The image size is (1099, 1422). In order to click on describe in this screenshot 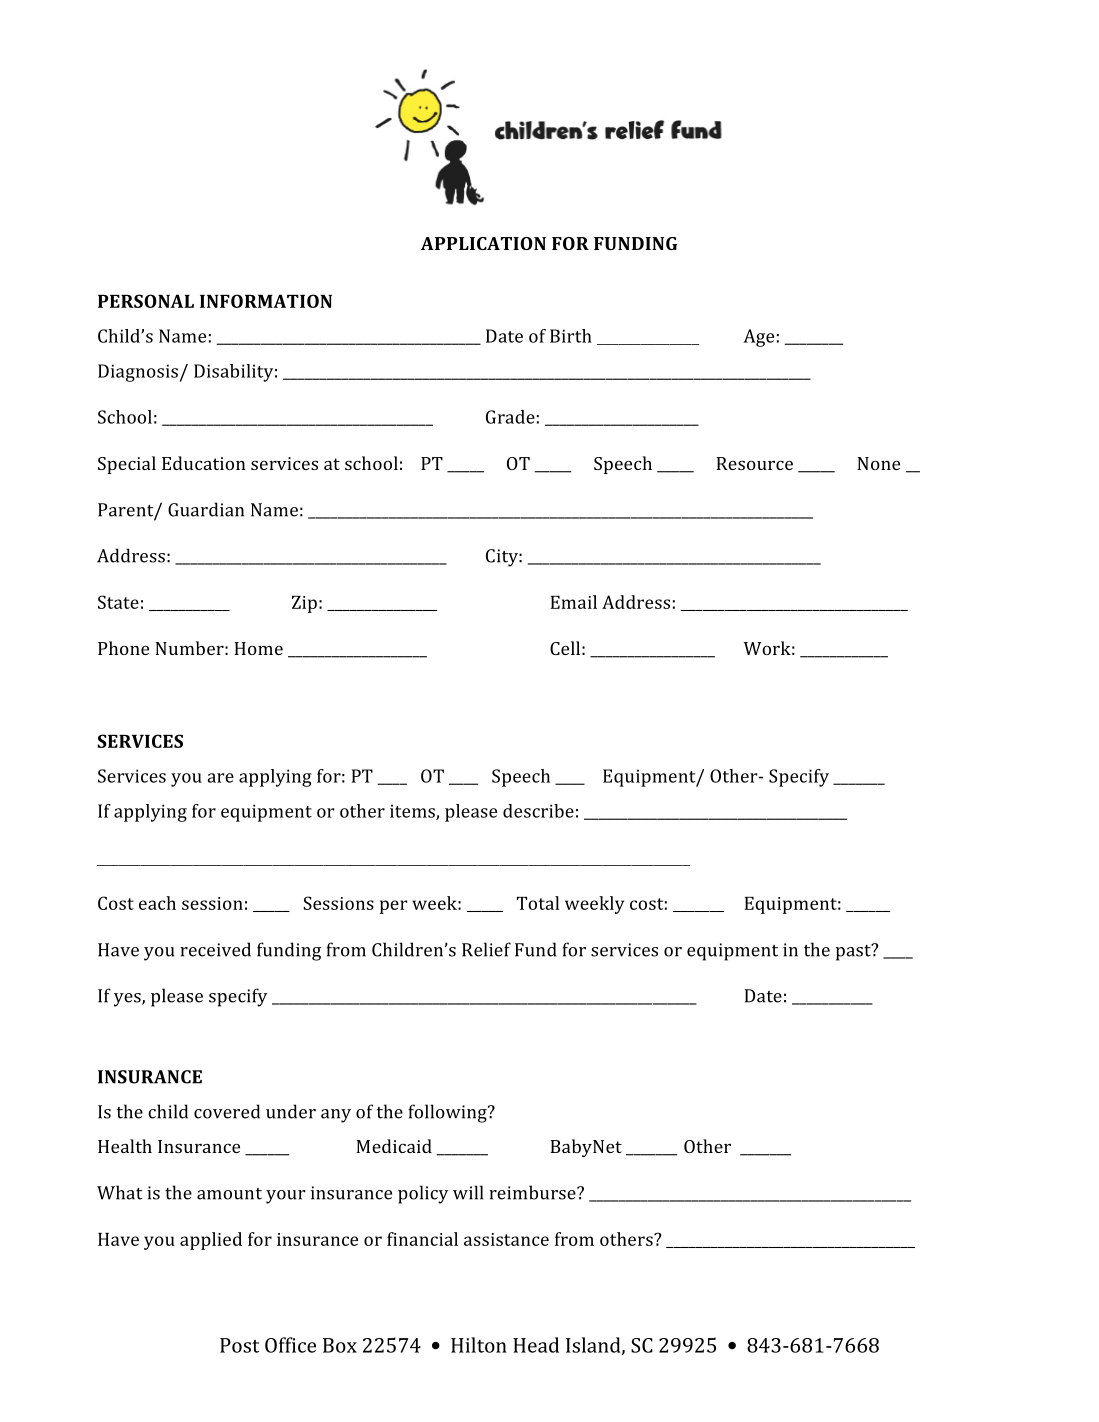, I will do `click(538, 811)`.
